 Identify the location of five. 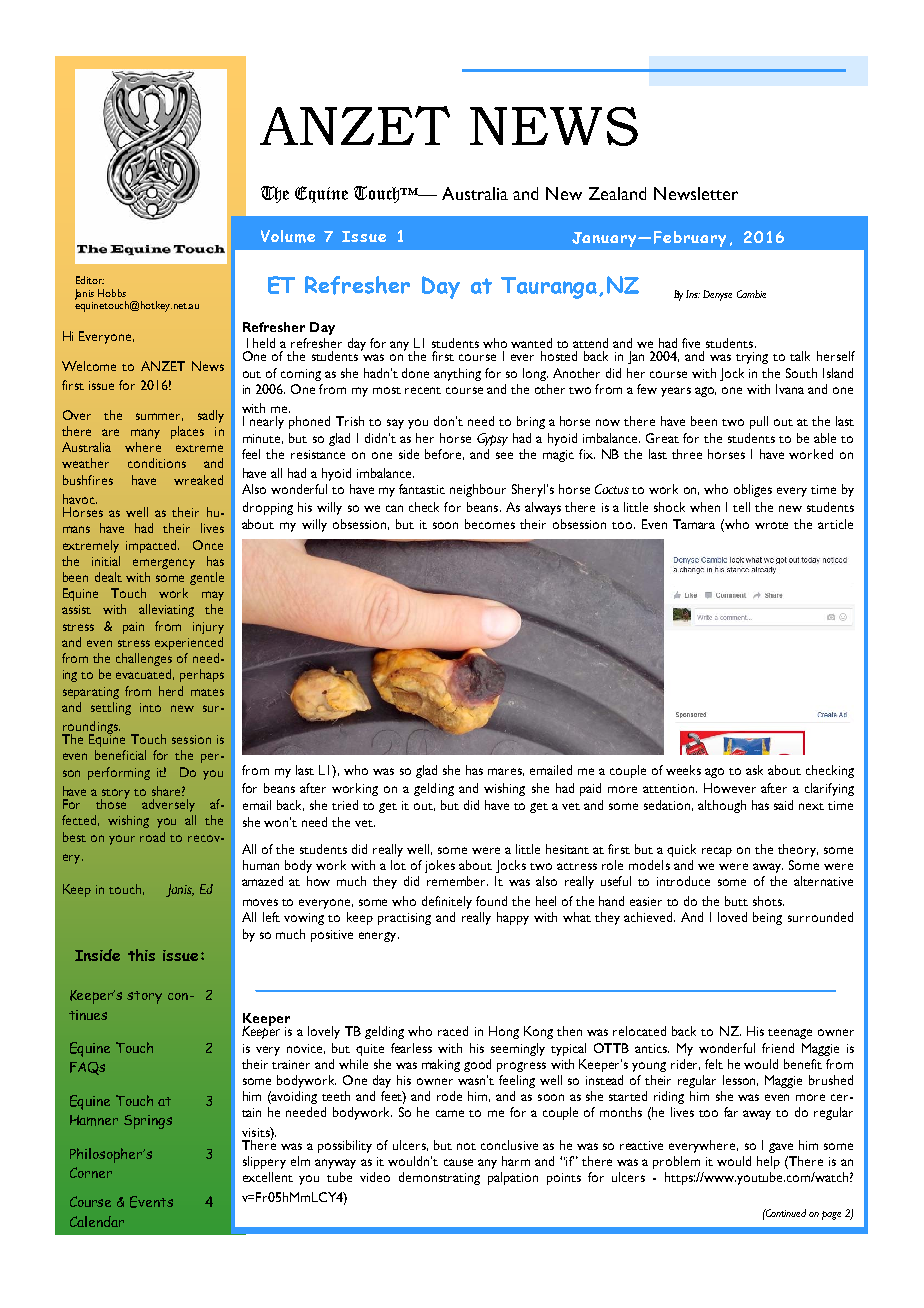
(691, 343).
